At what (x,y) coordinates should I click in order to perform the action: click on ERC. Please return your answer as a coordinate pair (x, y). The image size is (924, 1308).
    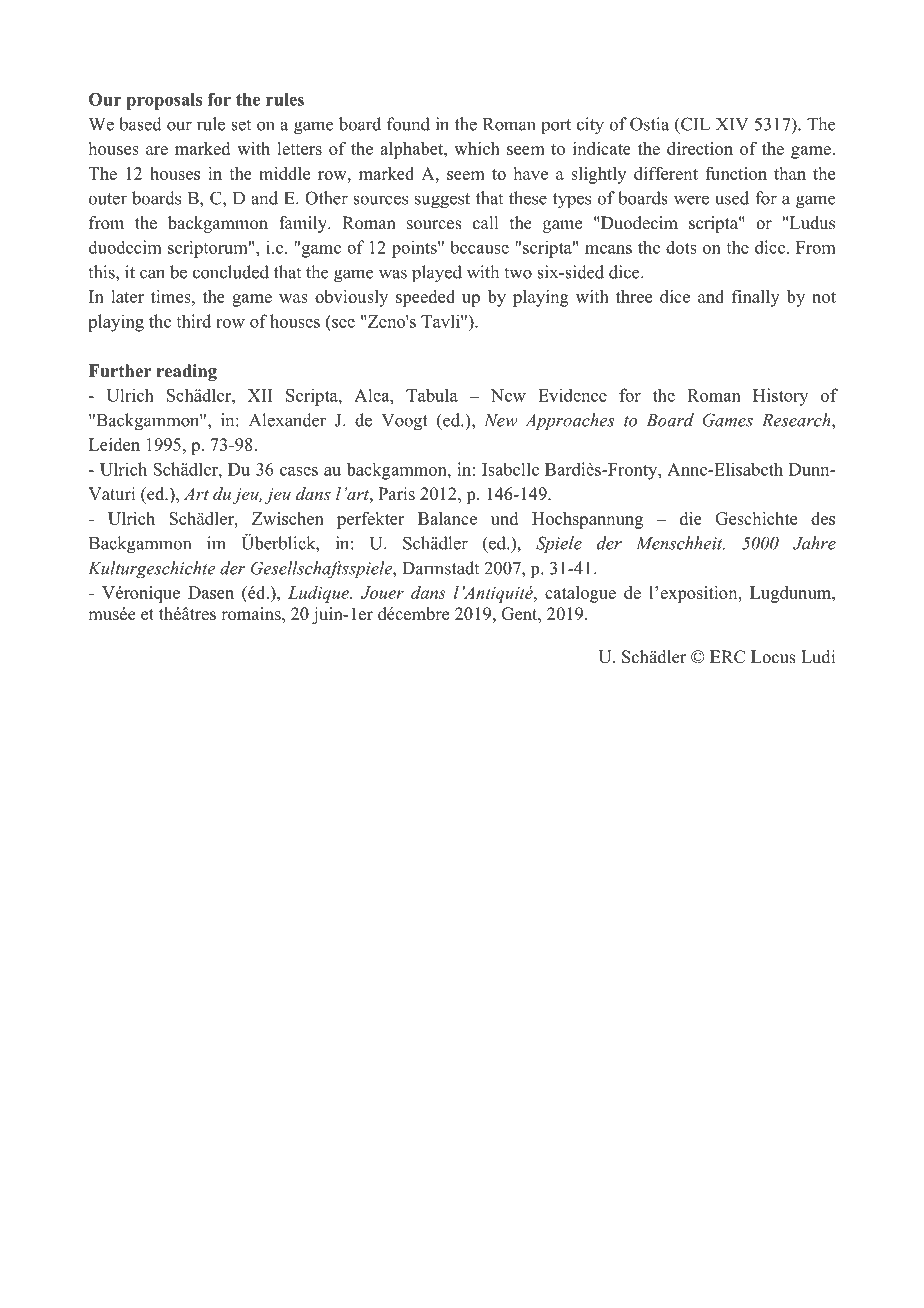
    Looking at the image, I should click on (727, 657).
